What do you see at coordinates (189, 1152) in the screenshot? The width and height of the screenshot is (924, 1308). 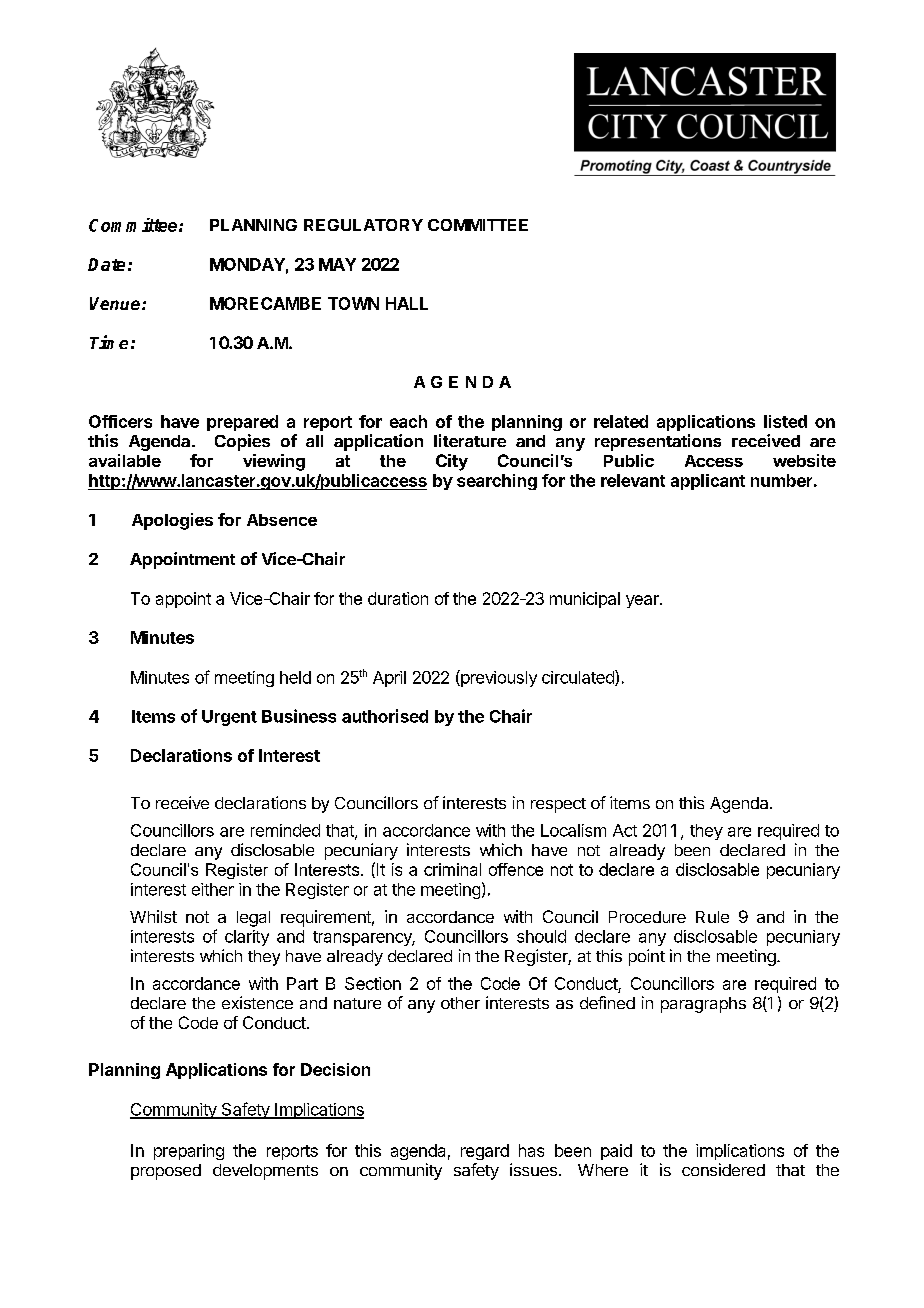 I see `preparing` at bounding box center [189, 1152].
